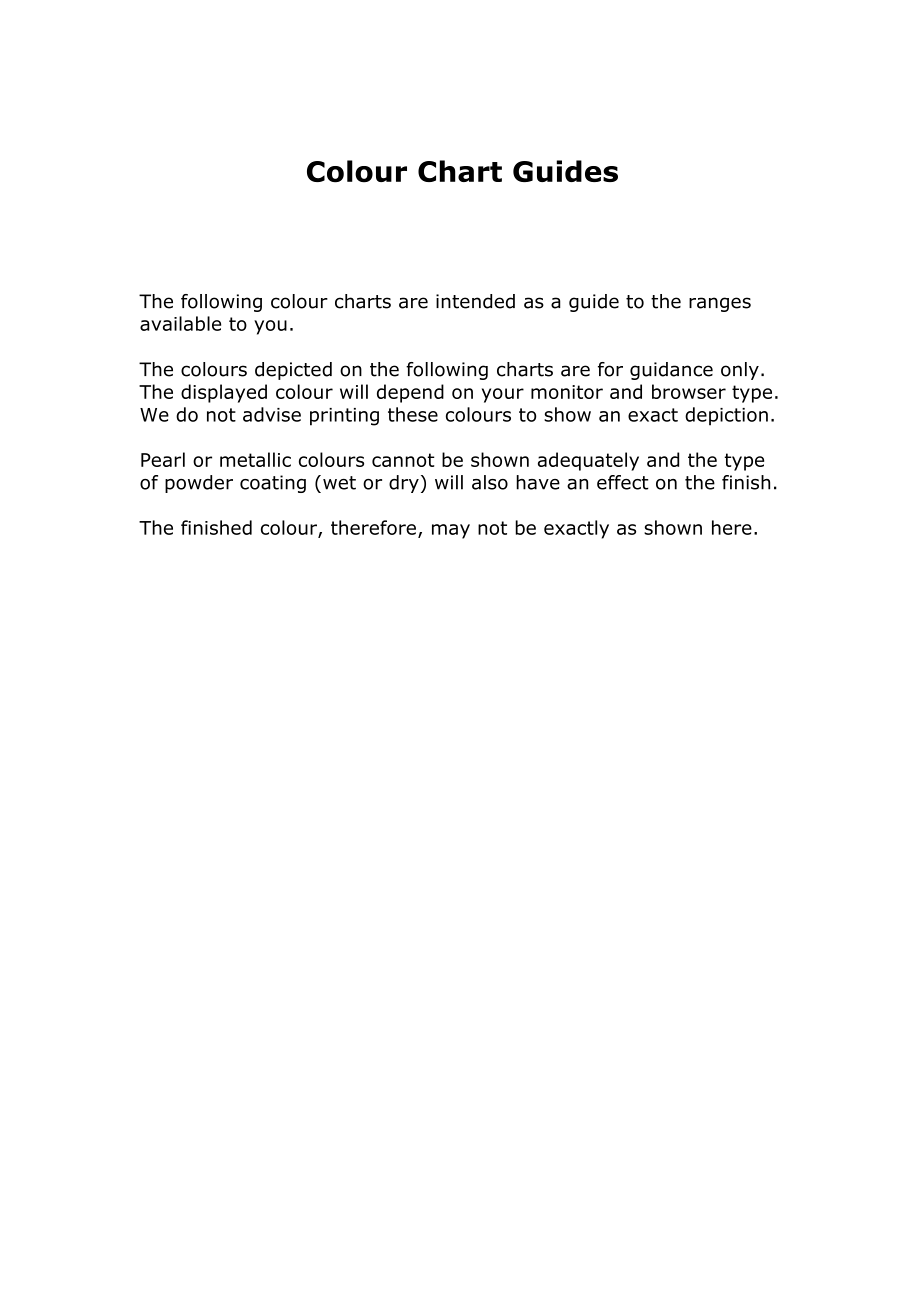 This page has width=924, height=1308. Describe the element at coordinates (199, 484) in the page. I see `powder` at that location.
